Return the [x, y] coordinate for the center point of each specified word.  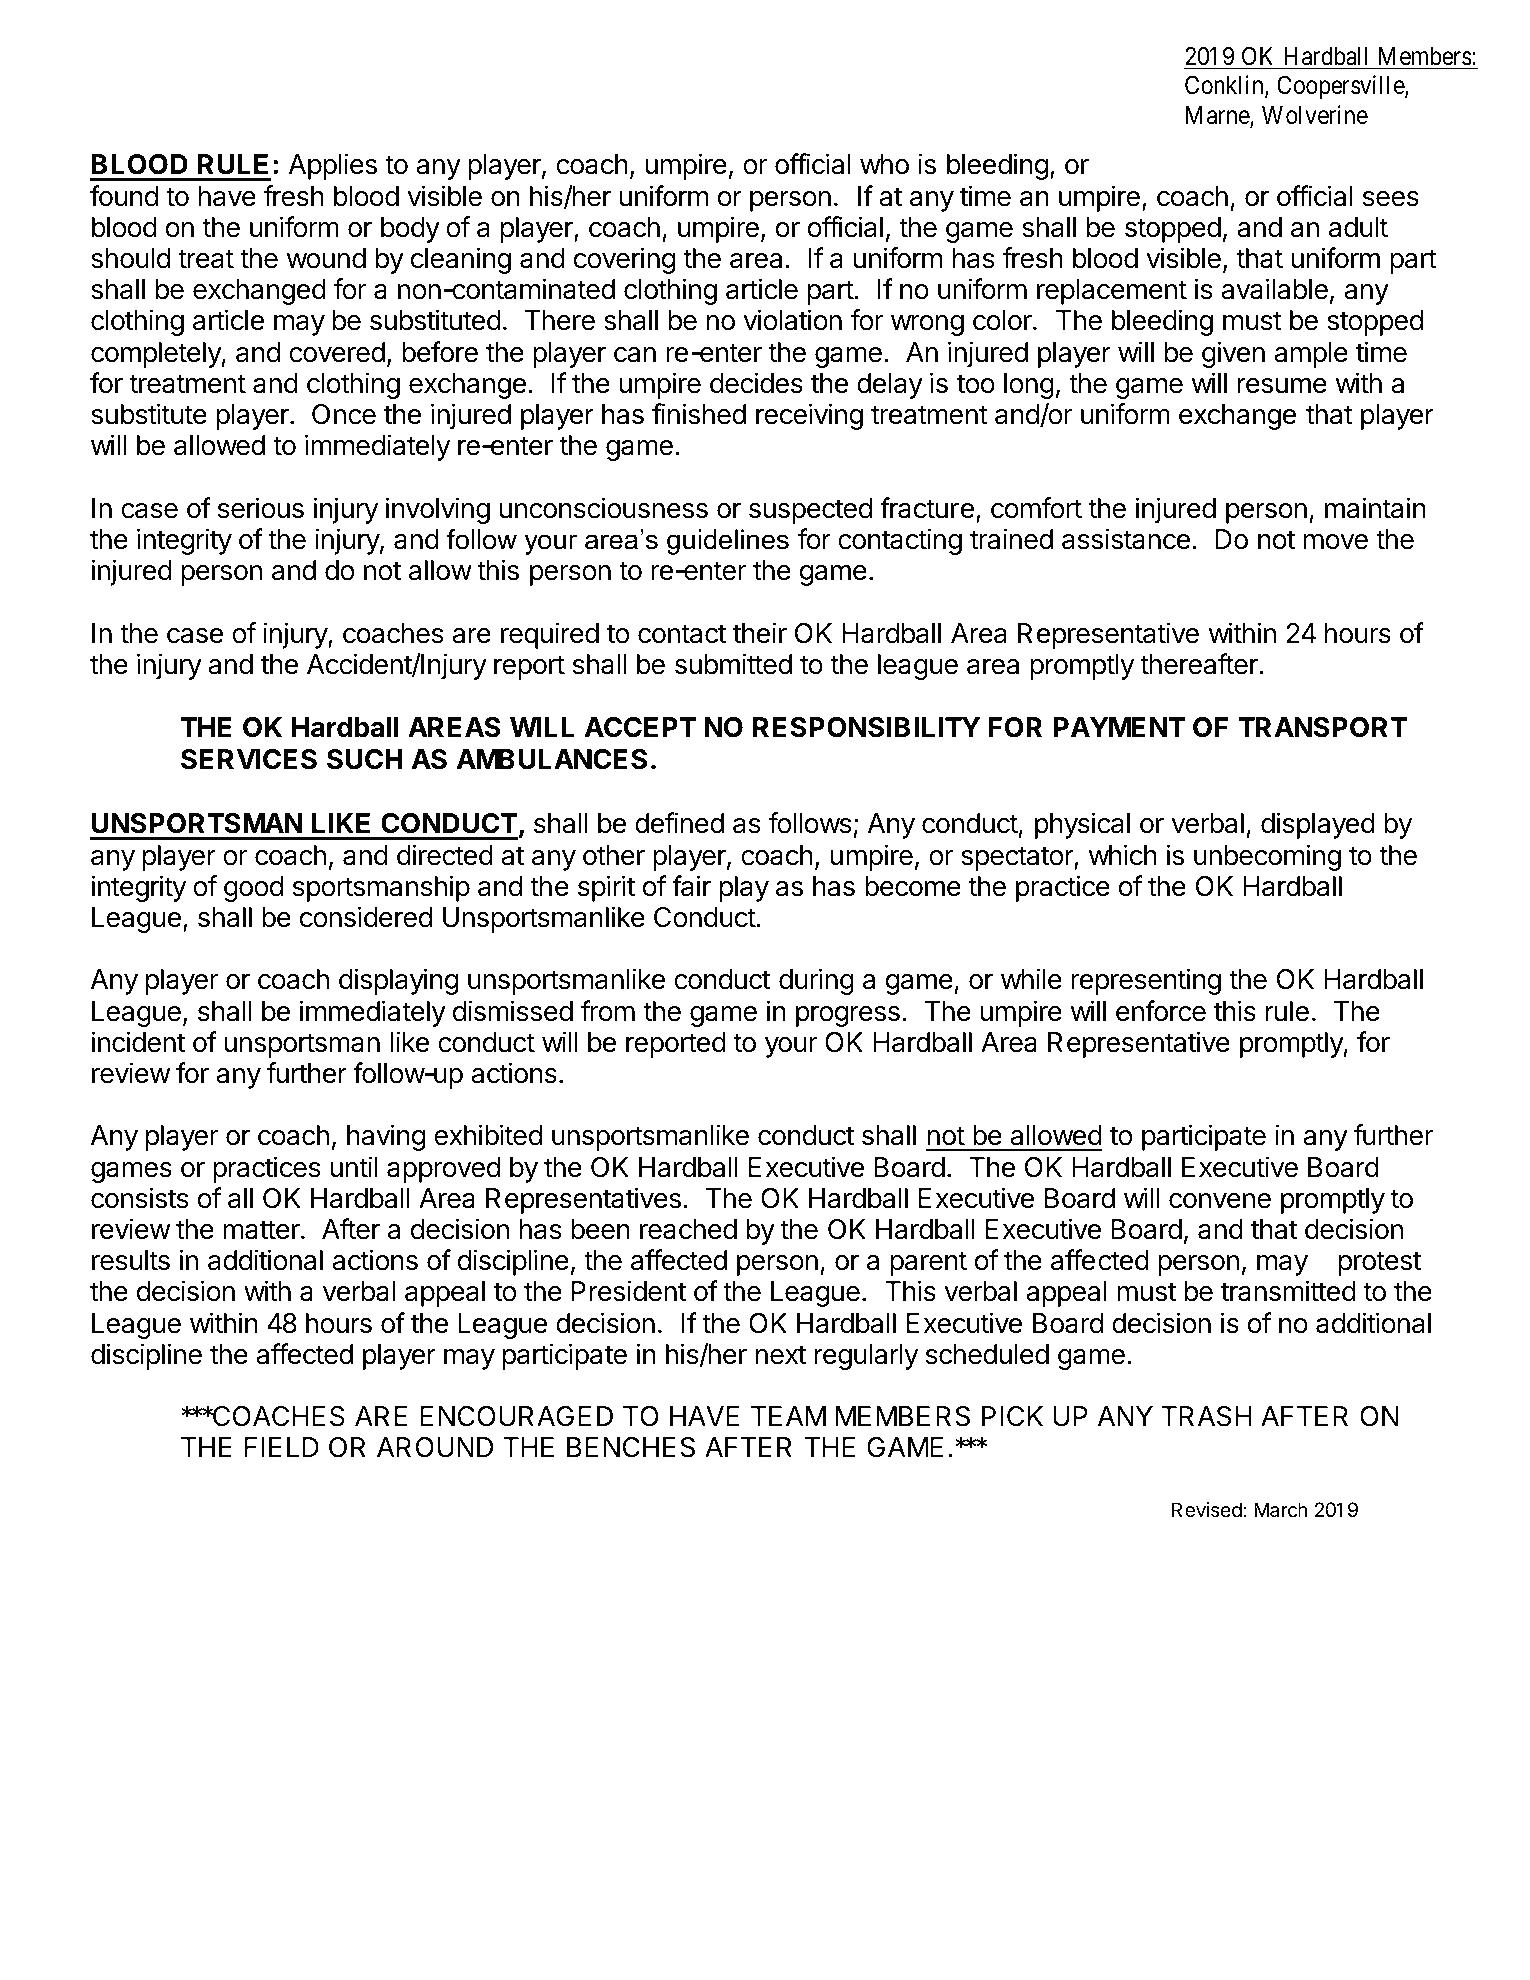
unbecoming [1267, 857]
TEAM [788, 1416]
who [884, 164]
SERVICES [249, 759]
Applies [333, 166]
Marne [1218, 116]
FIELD [282, 1447]
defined [679, 823]
